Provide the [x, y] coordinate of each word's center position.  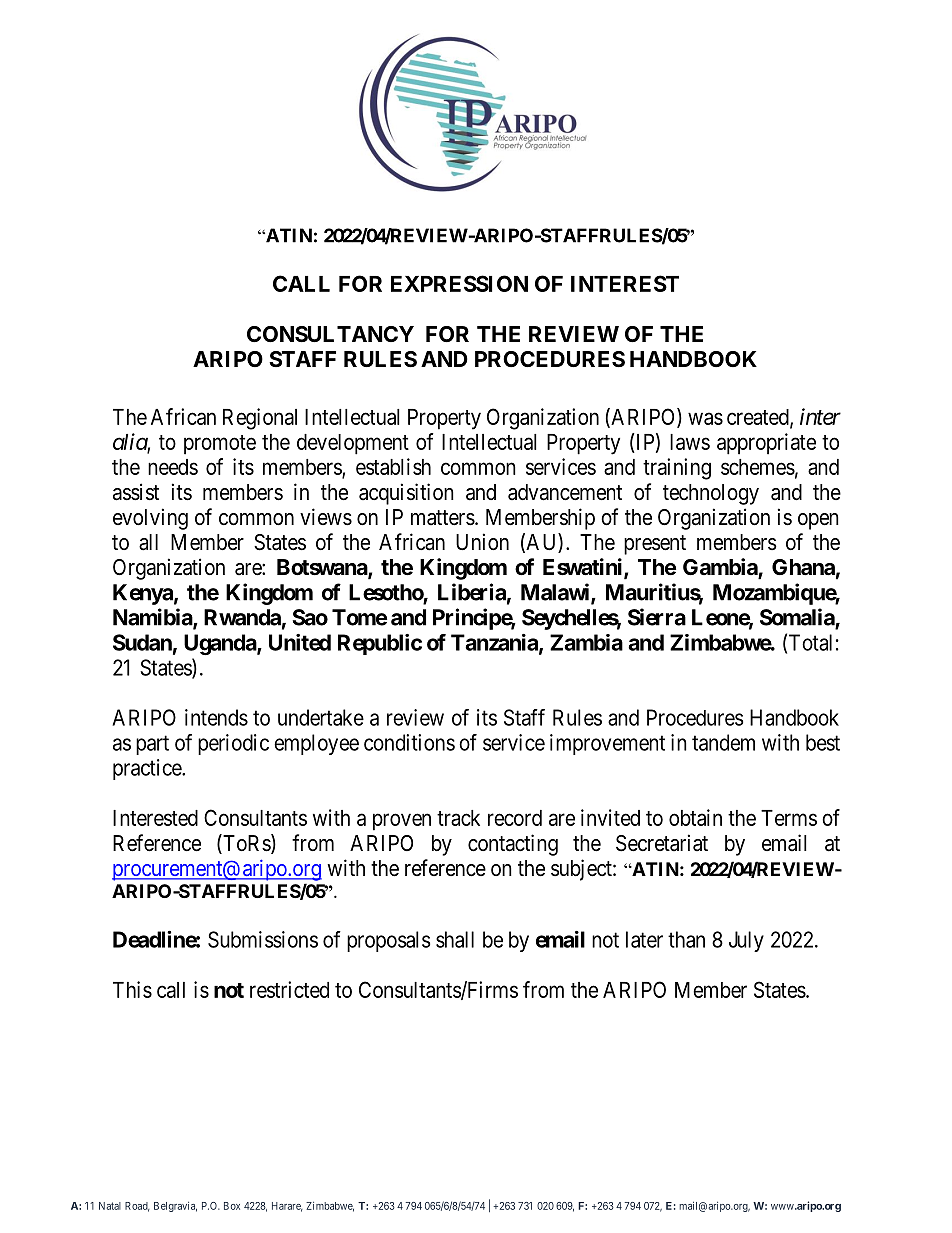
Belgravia [175, 1207]
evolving [150, 519]
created [759, 418]
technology [711, 494]
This [132, 989]
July [746, 941]
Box [232, 1206]
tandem [723, 742]
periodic [233, 744]
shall [455, 939]
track [458, 818]
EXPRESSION [459, 283]
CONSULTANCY [330, 334]
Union [482, 541]
